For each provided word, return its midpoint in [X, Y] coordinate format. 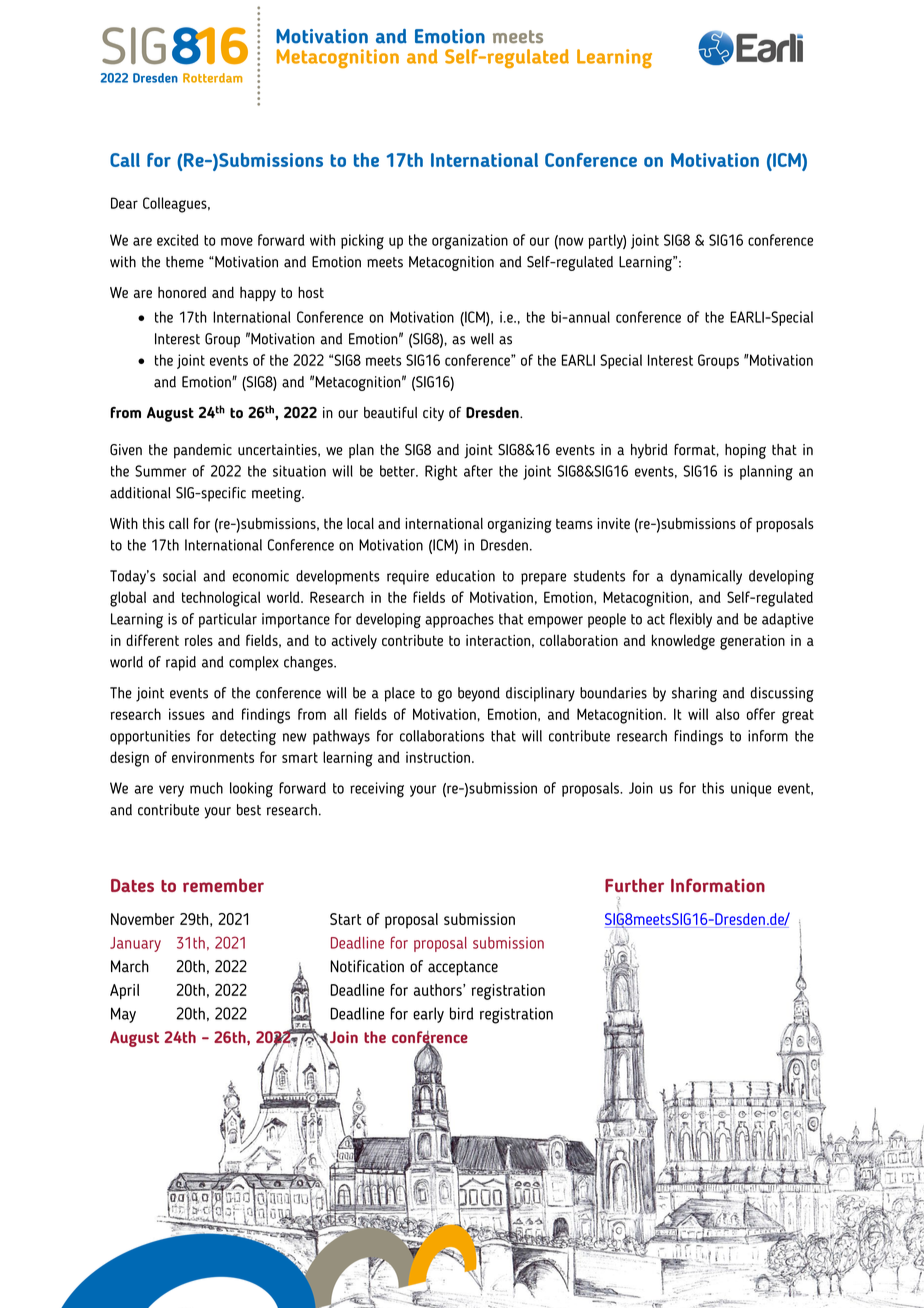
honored [182, 292]
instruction [438, 757]
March [130, 966]
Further [634, 885]
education [465, 576]
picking [362, 242]
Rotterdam [212, 78]
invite [613, 523]
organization [470, 242]
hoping [745, 451]
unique [751, 789]
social [179, 576]
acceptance [463, 968]
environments [213, 757]
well [482, 339]
